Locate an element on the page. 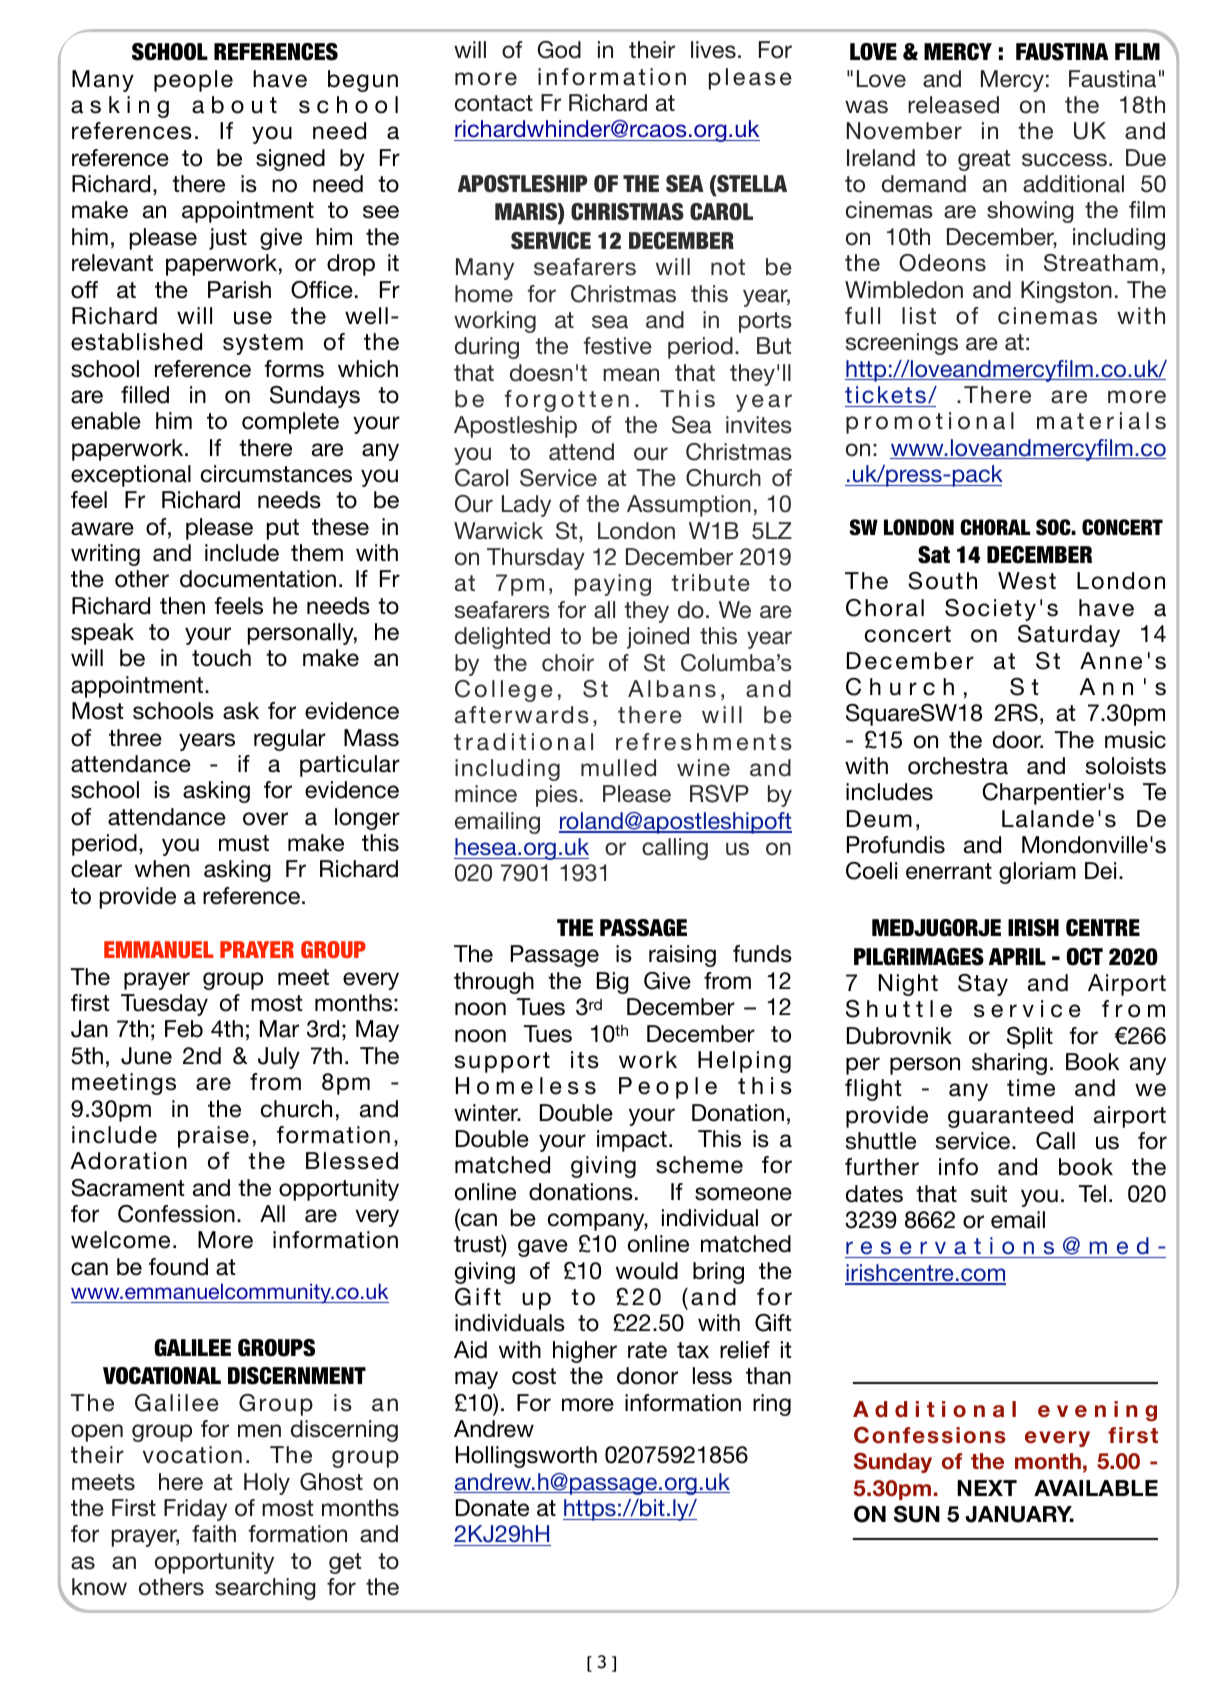 The width and height of the page is (1206, 1707). praise is located at coordinates (213, 1137).
